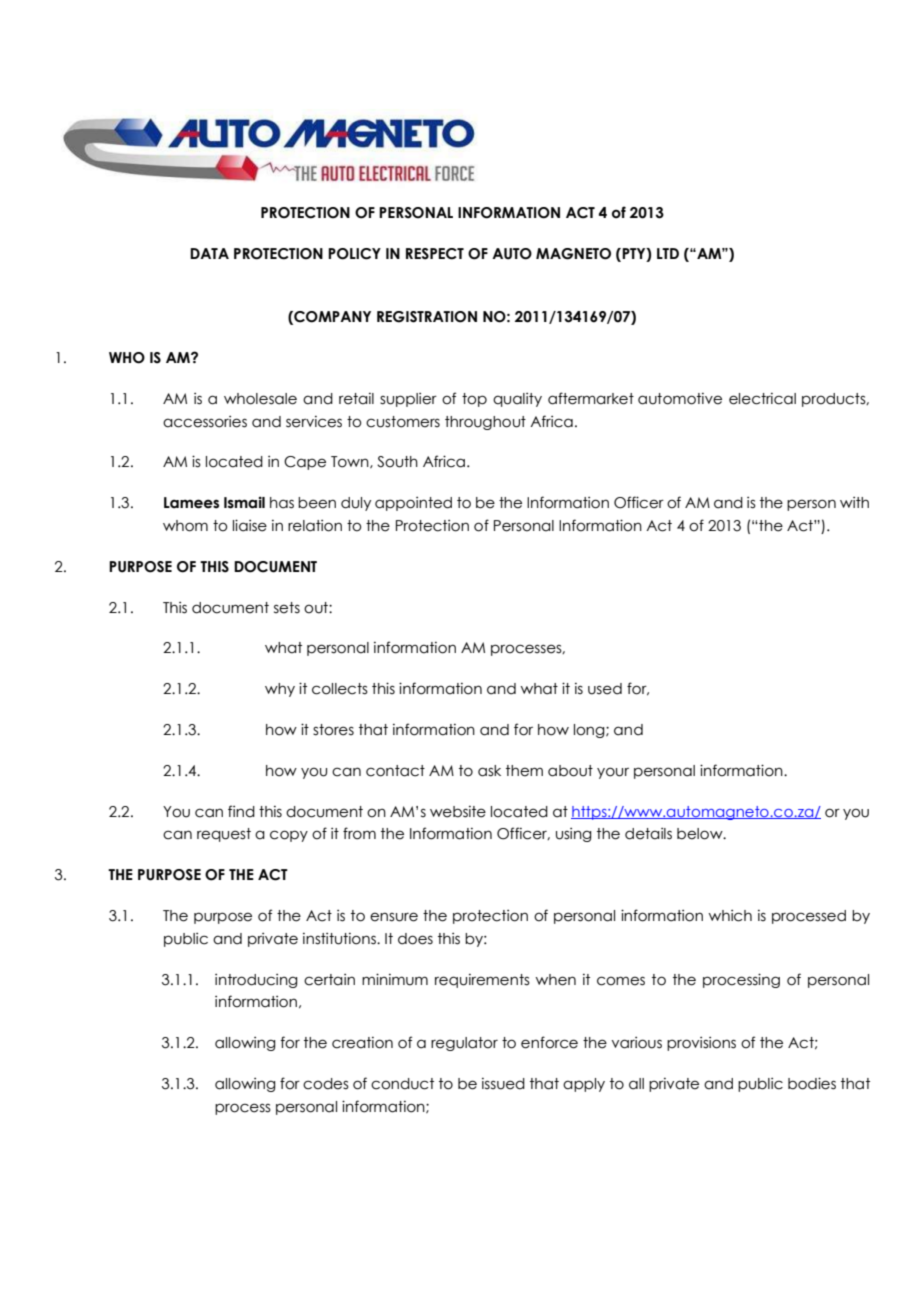 This screenshot has height=1308, width=924. Describe the element at coordinates (326, 1084) in the screenshot. I see `codes` at that location.
